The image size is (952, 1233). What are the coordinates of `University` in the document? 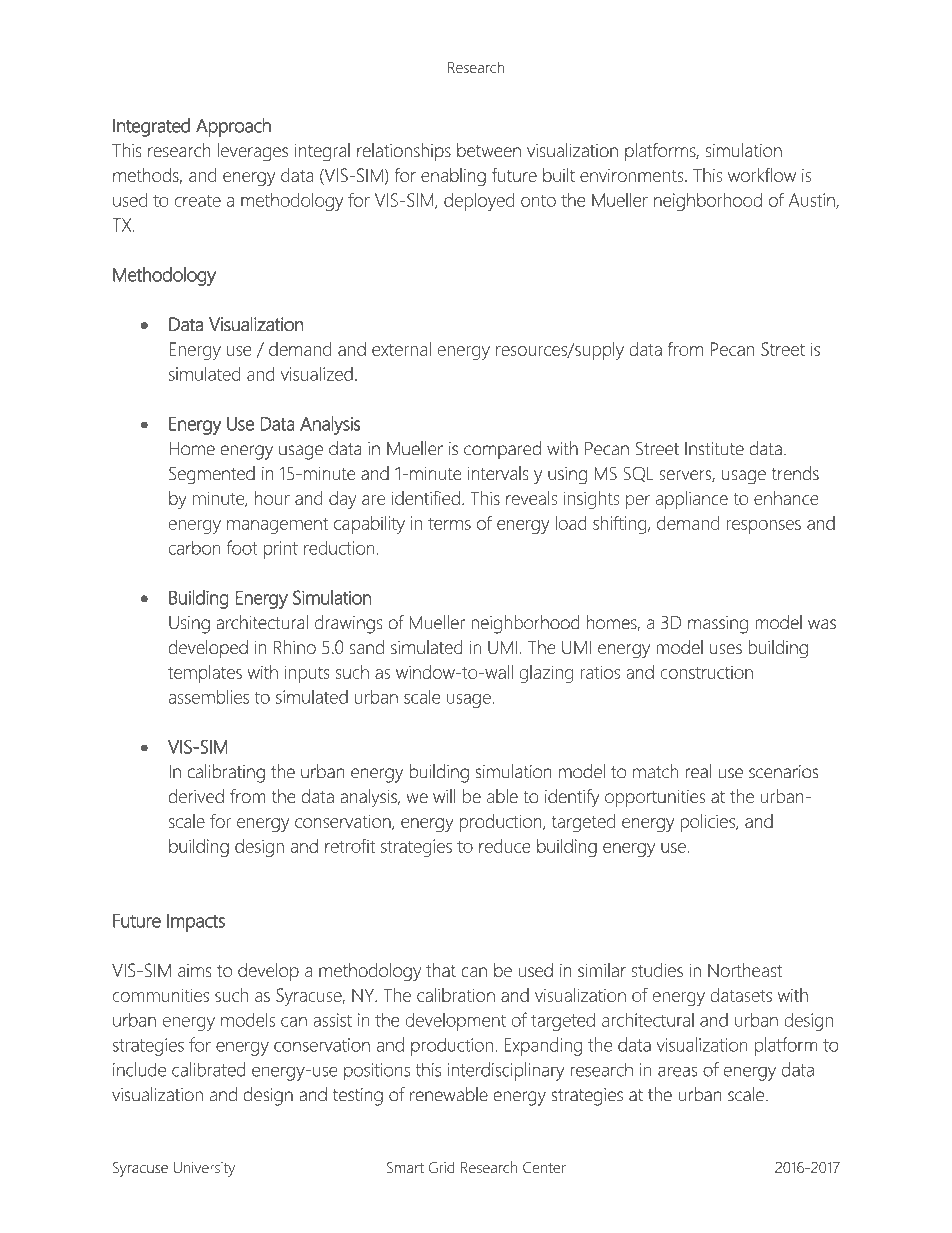 It's located at (204, 1169).
